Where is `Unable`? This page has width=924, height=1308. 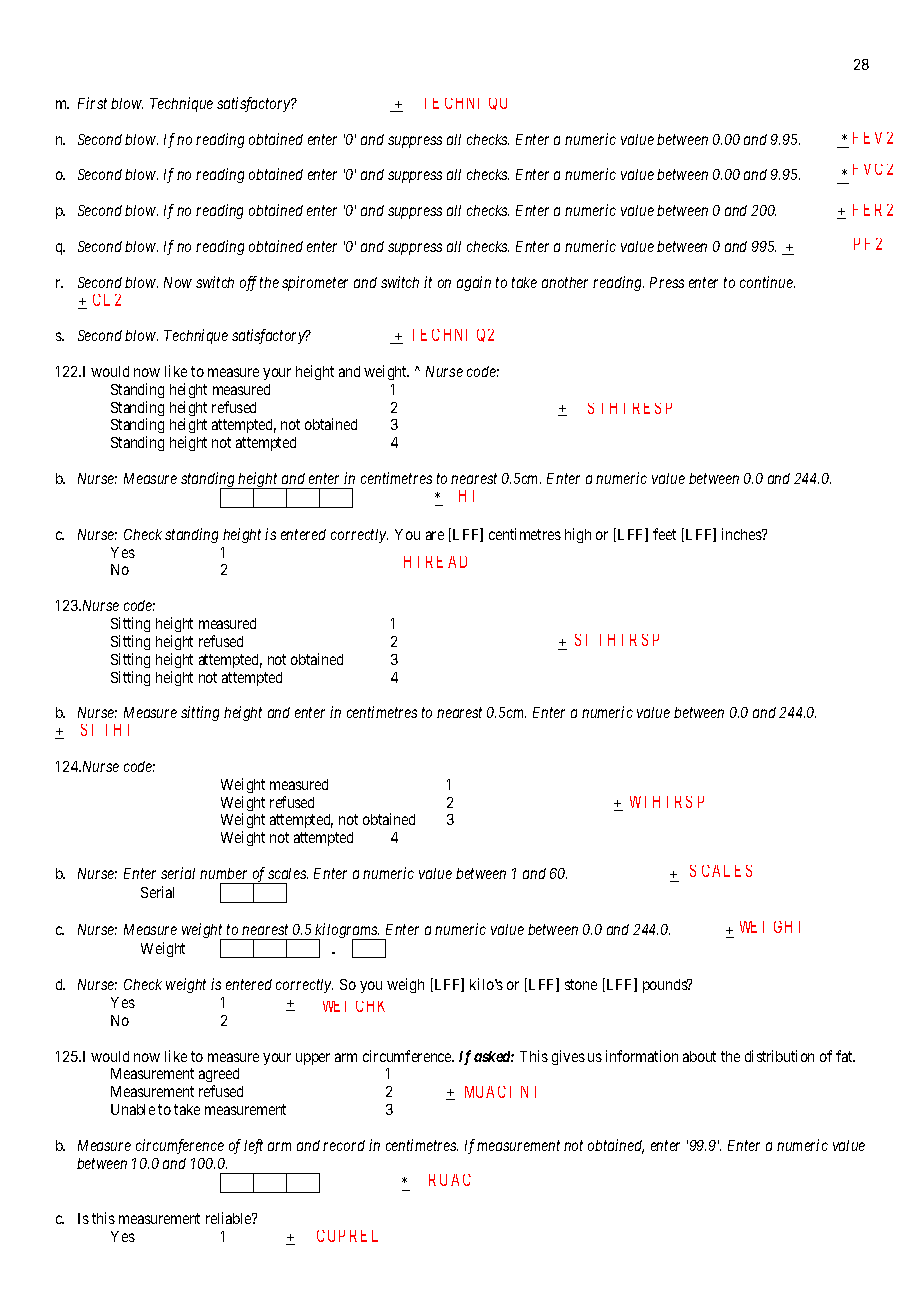 Unable is located at coordinates (133, 1109).
